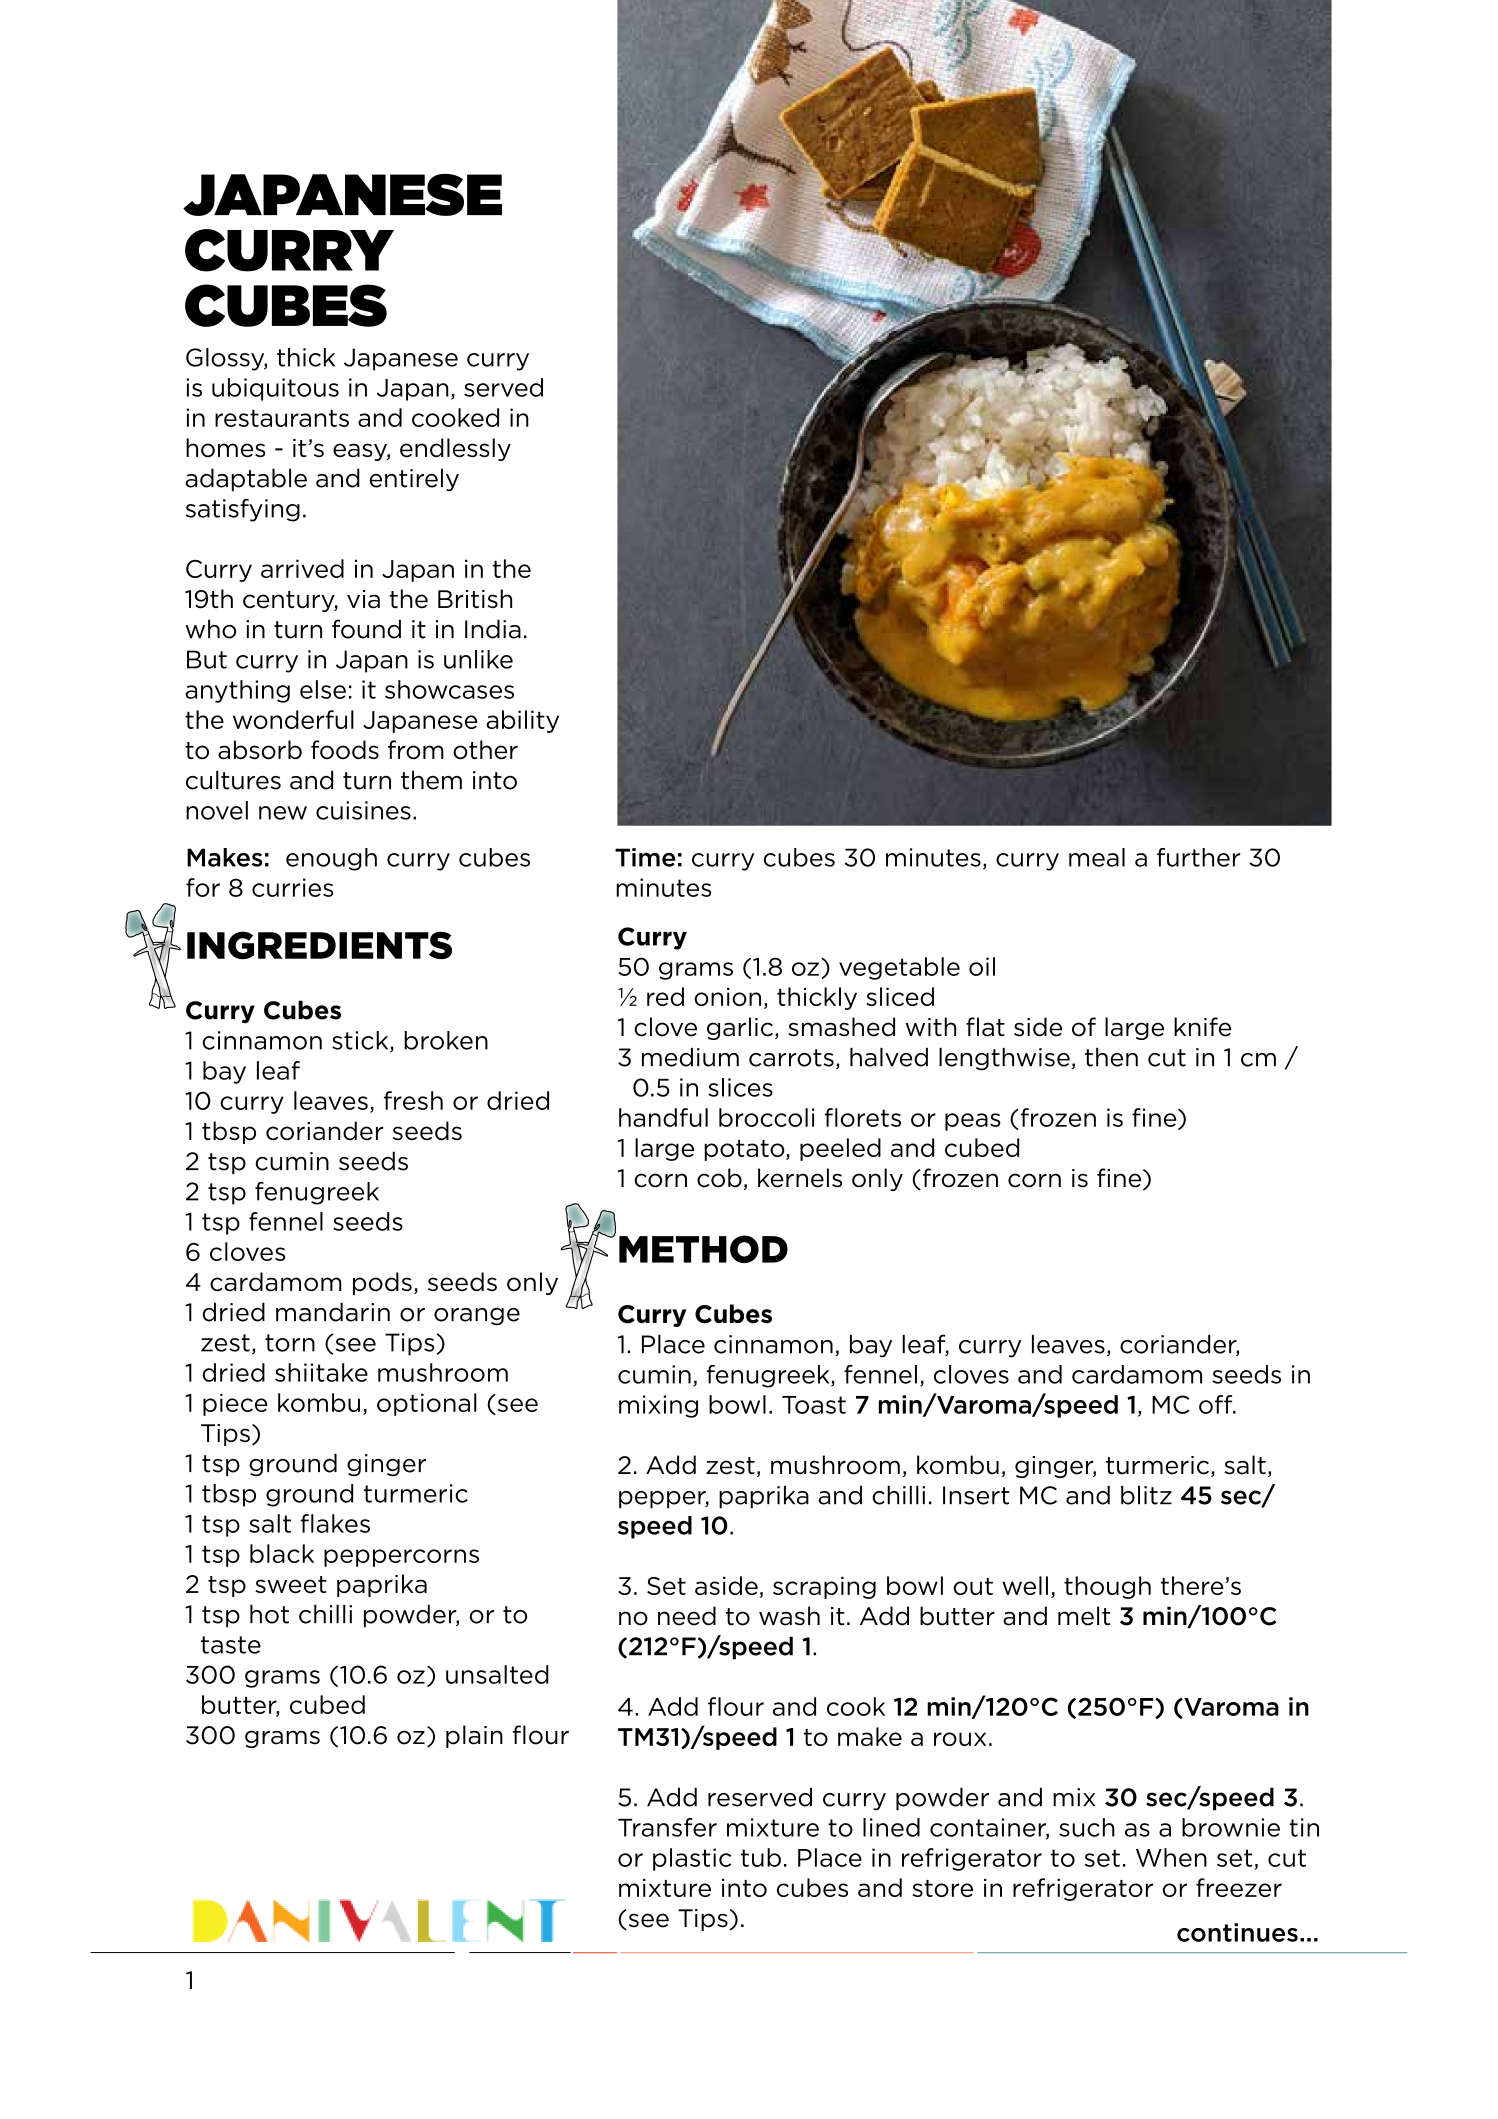 The height and width of the screenshot is (2119, 1498). What do you see at coordinates (1198, 857) in the screenshot?
I see `further` at bounding box center [1198, 857].
